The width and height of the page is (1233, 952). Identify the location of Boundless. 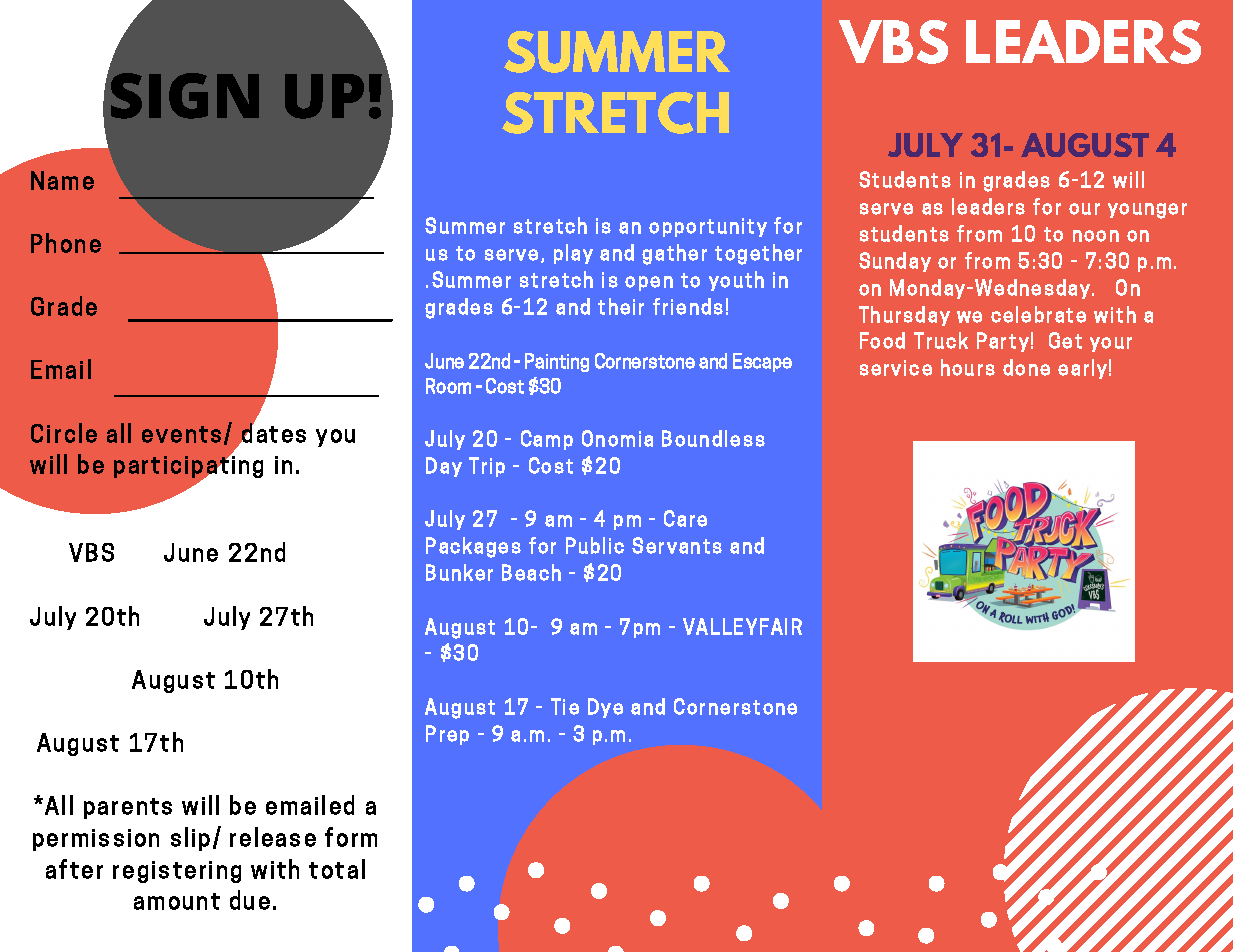
(713, 438).
